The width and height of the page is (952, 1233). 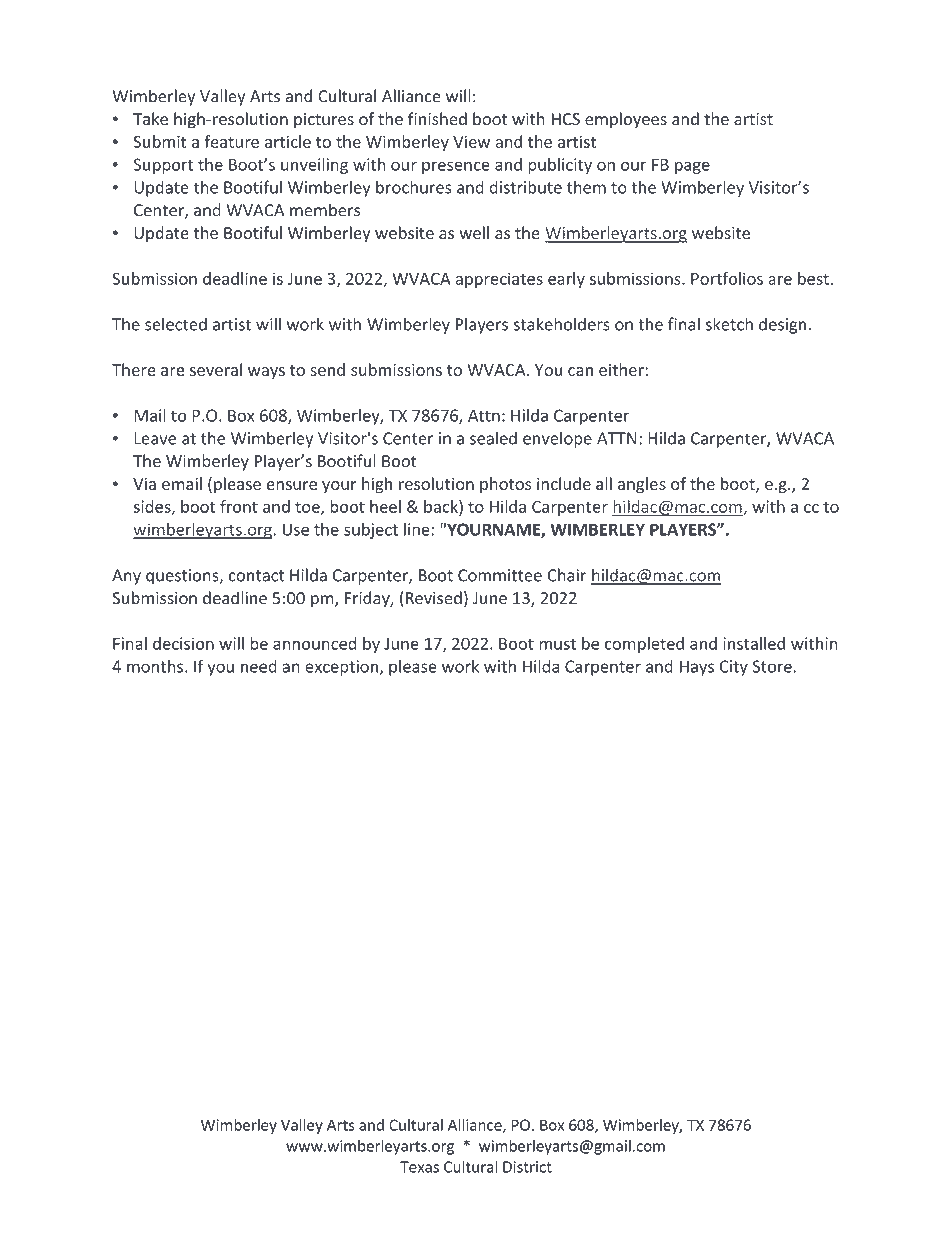 What do you see at coordinates (754, 643) in the page?
I see `installed` at bounding box center [754, 643].
